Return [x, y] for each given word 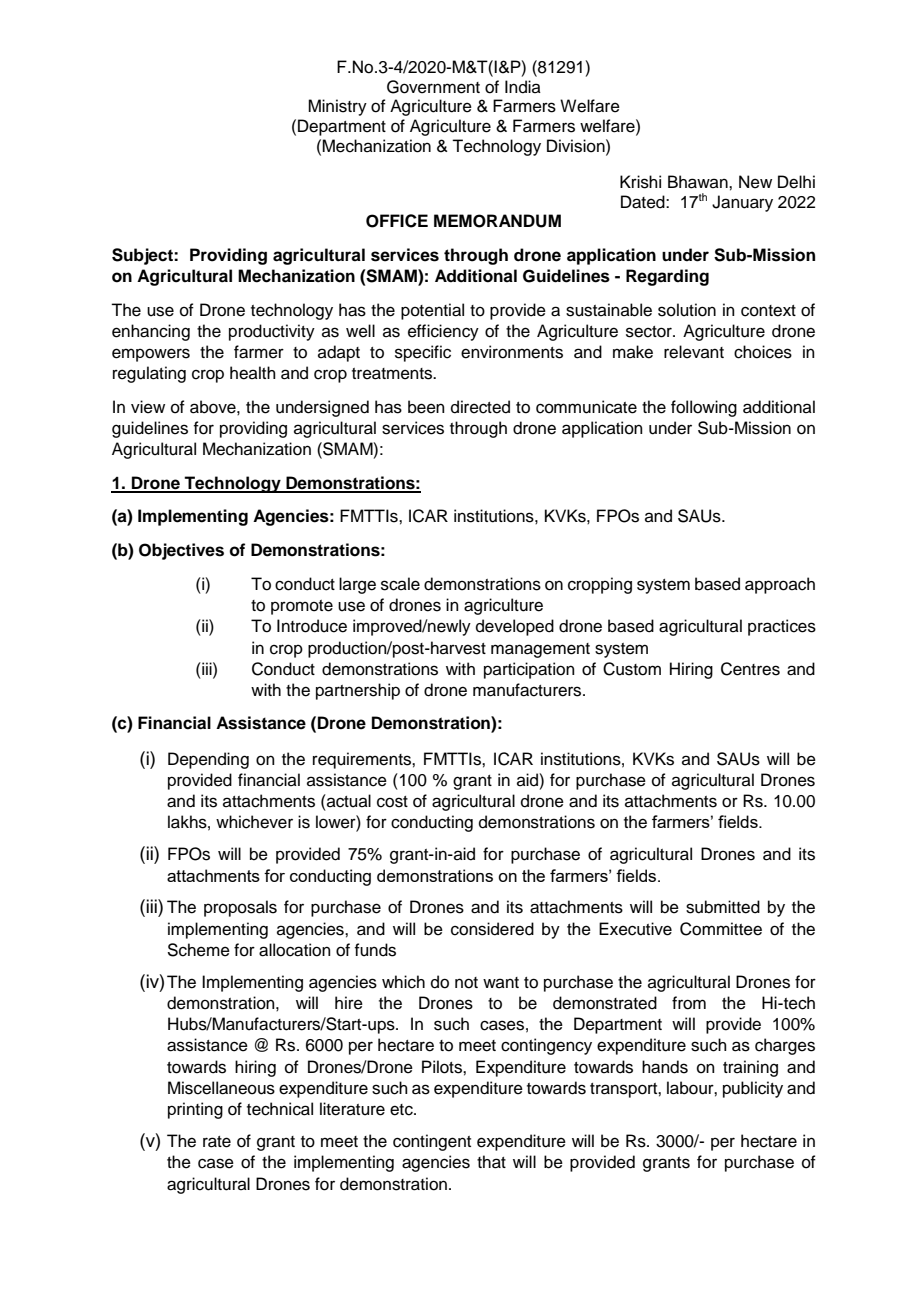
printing [195, 1110]
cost [392, 802]
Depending [208, 760]
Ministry [337, 107]
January [742, 203]
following [704, 408]
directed [480, 407]
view [148, 407]
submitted [723, 907]
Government [433, 87]
